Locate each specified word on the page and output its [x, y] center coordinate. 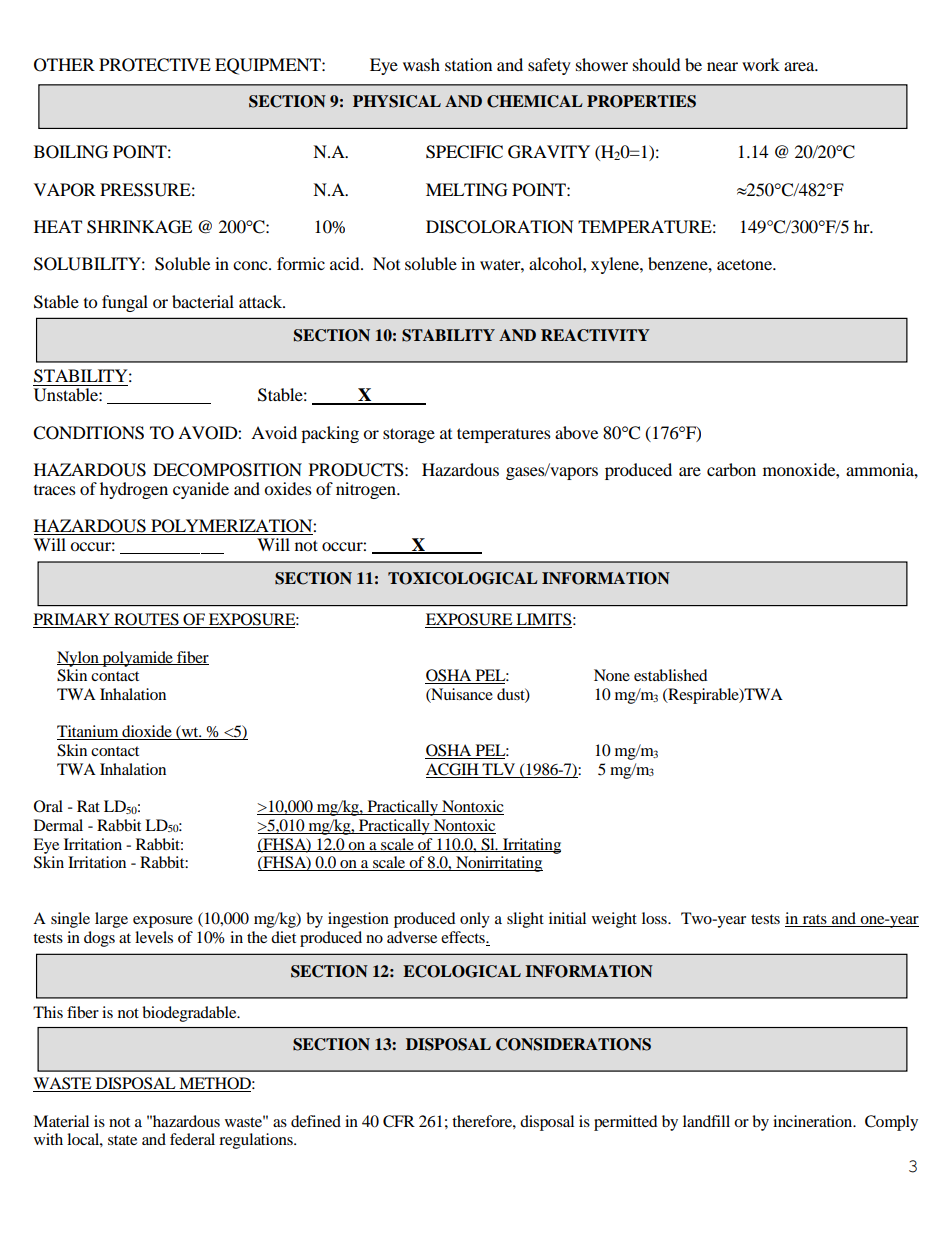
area [800, 66]
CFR [399, 1121]
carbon [731, 469]
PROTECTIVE [155, 65]
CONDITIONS [88, 433]
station [468, 64]
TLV [498, 769]
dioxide [147, 732]
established [671, 675]
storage [409, 435]
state [122, 1140]
